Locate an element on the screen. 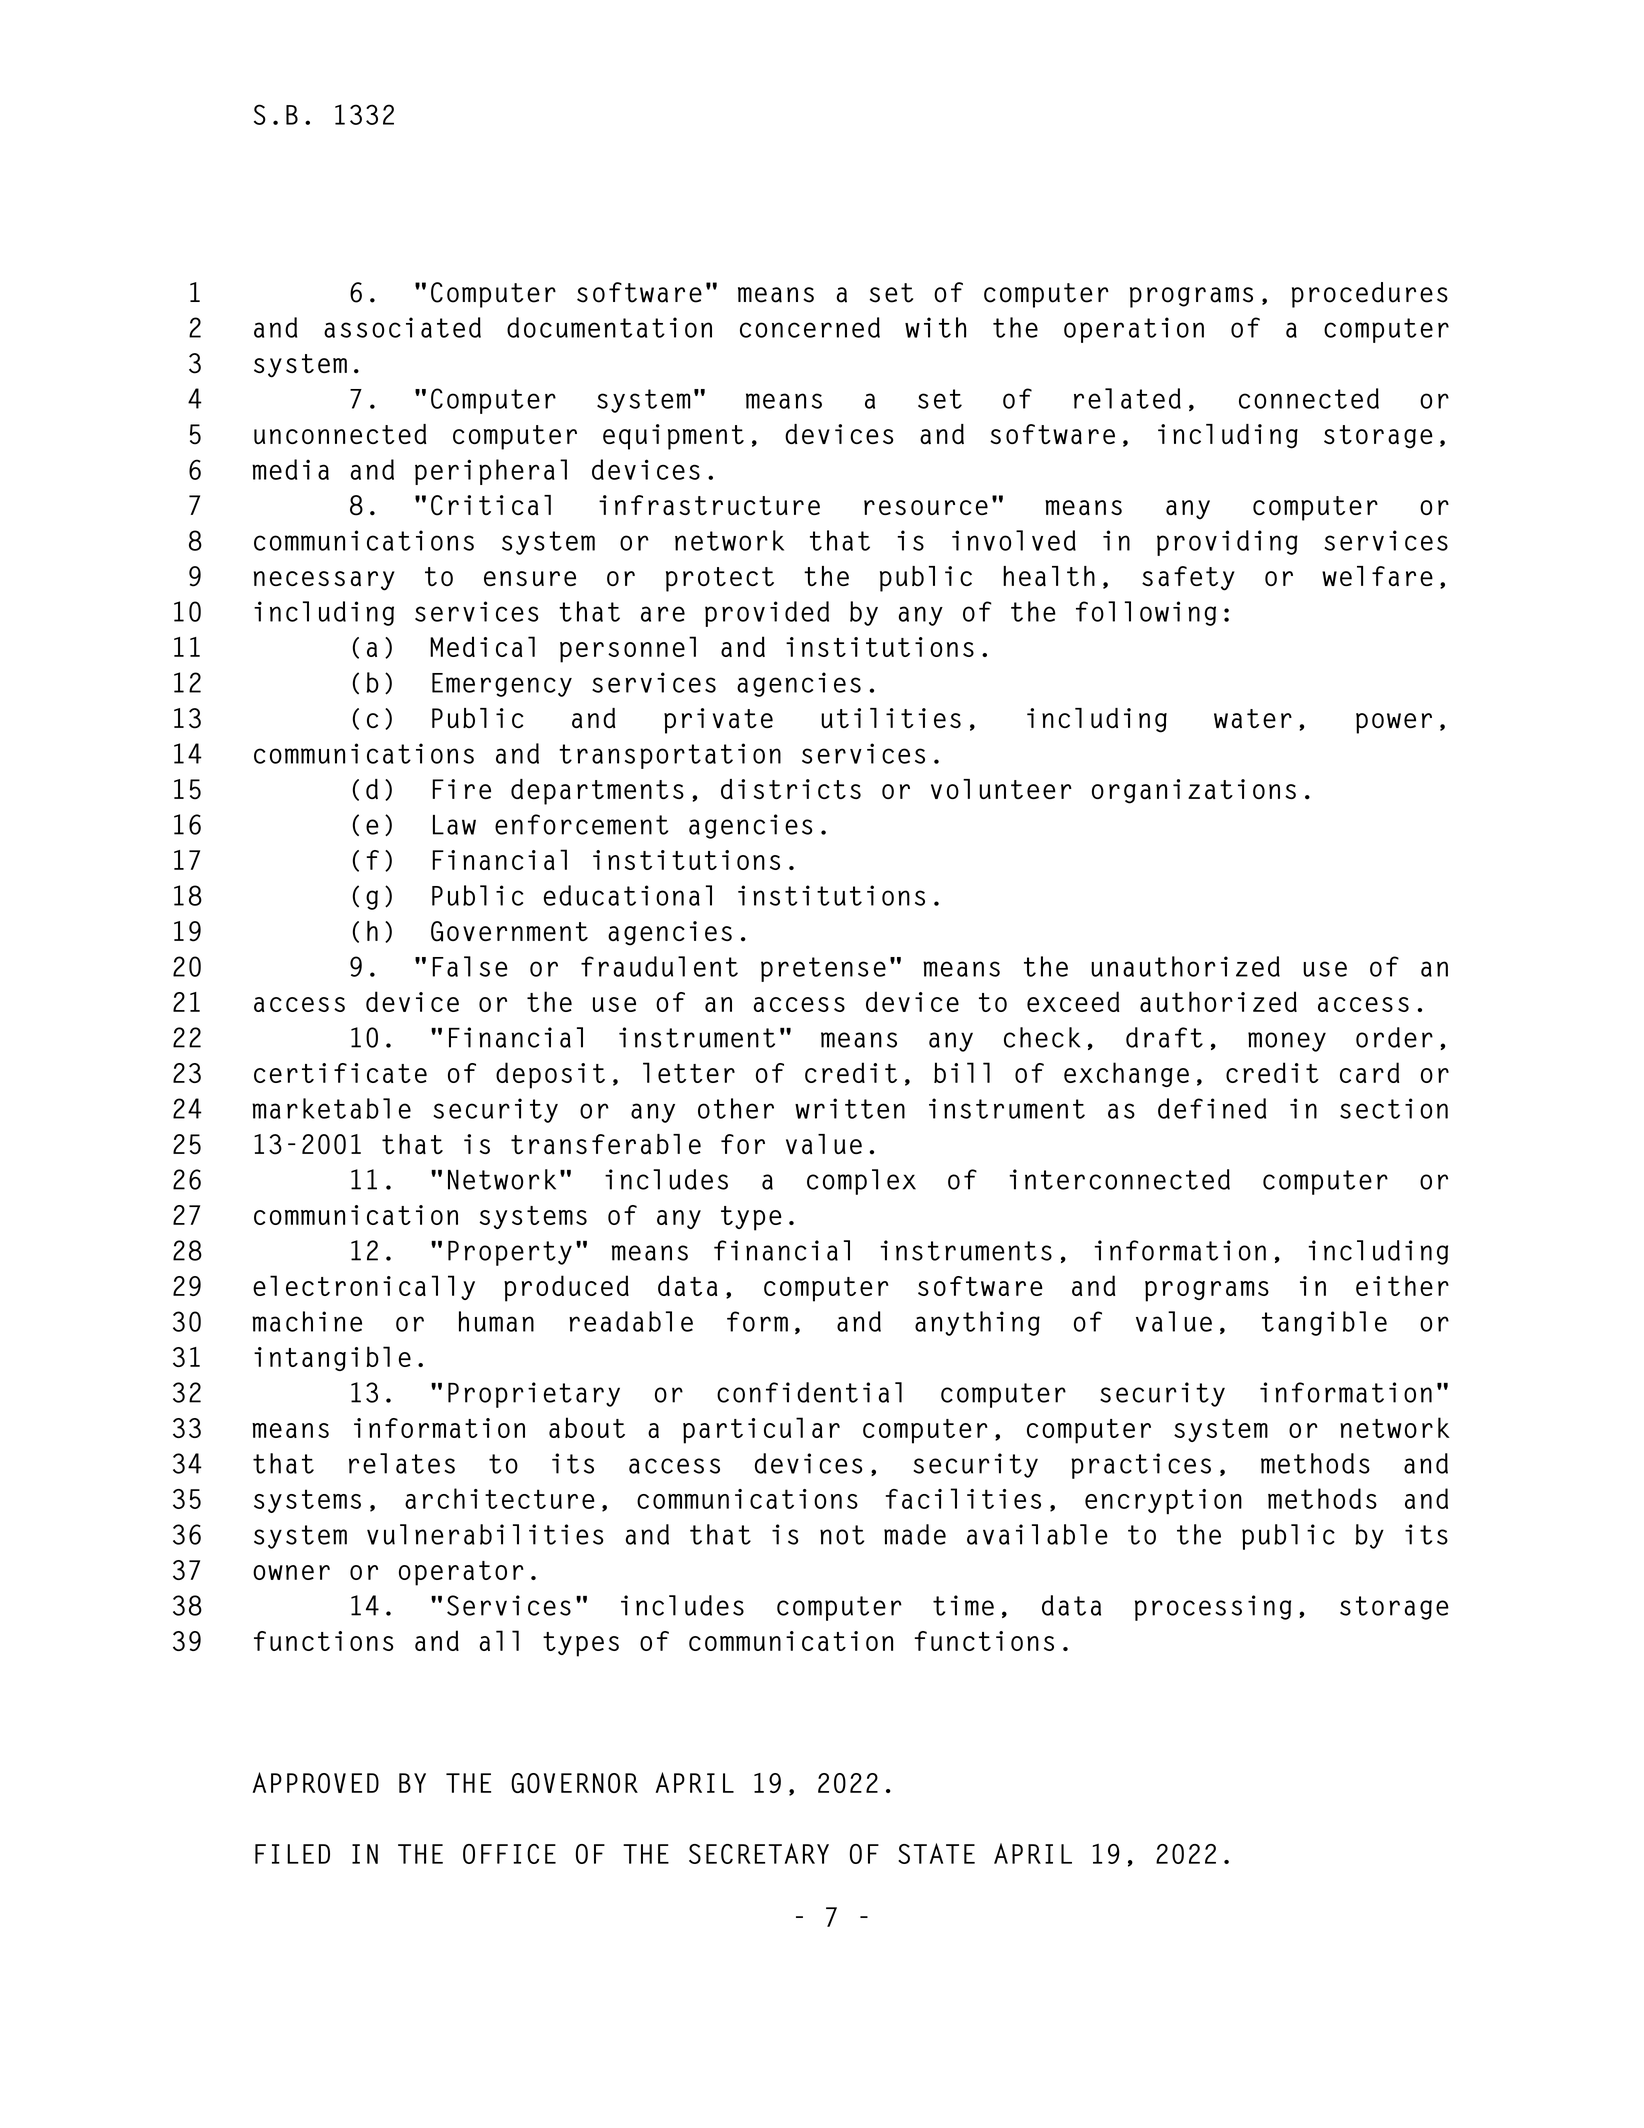 The width and height of the screenshot is (1644, 2128). procedures is located at coordinates (1370, 295).
